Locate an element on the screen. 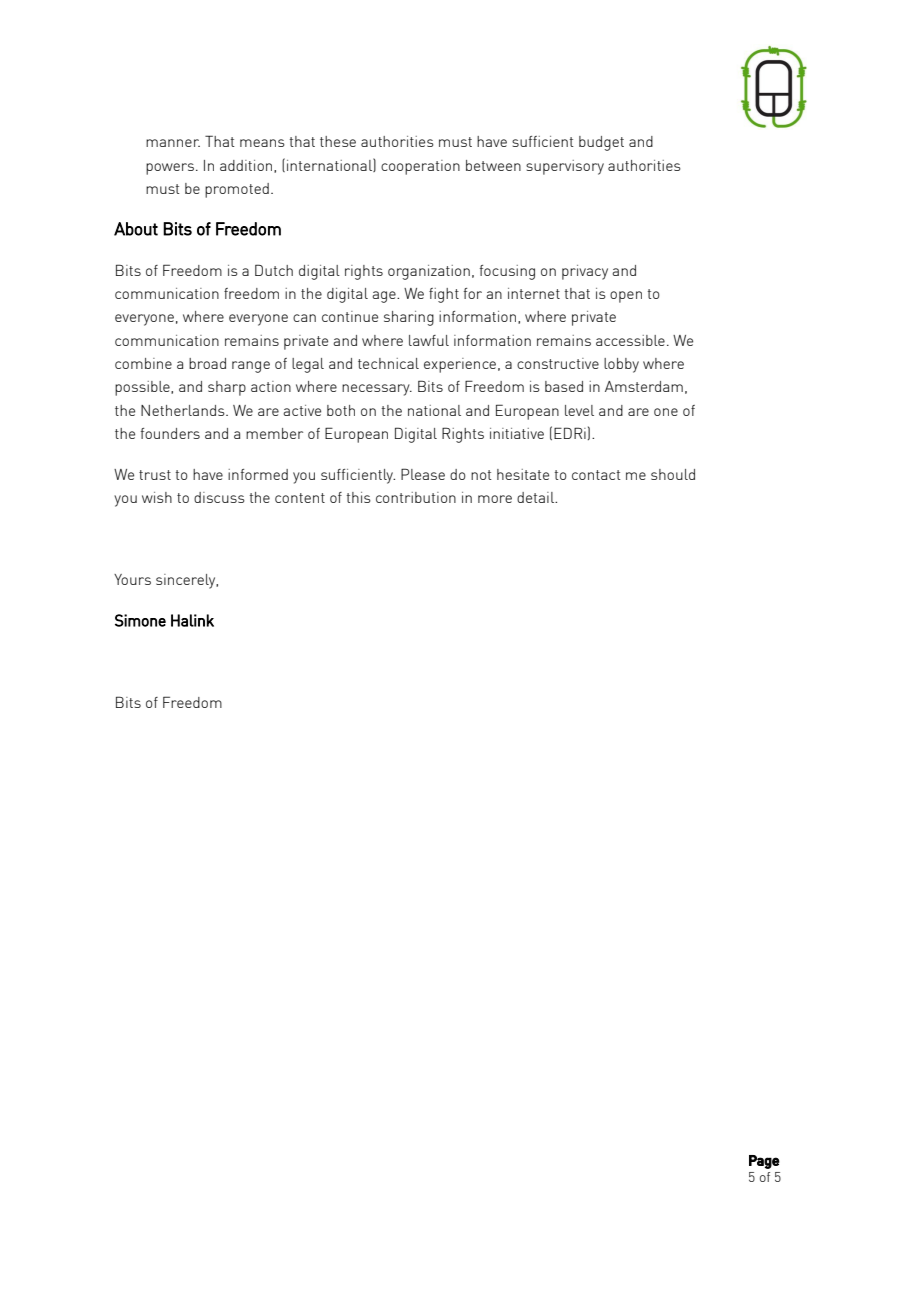 This screenshot has width=924, height=1308. detail is located at coordinates (536, 497).
